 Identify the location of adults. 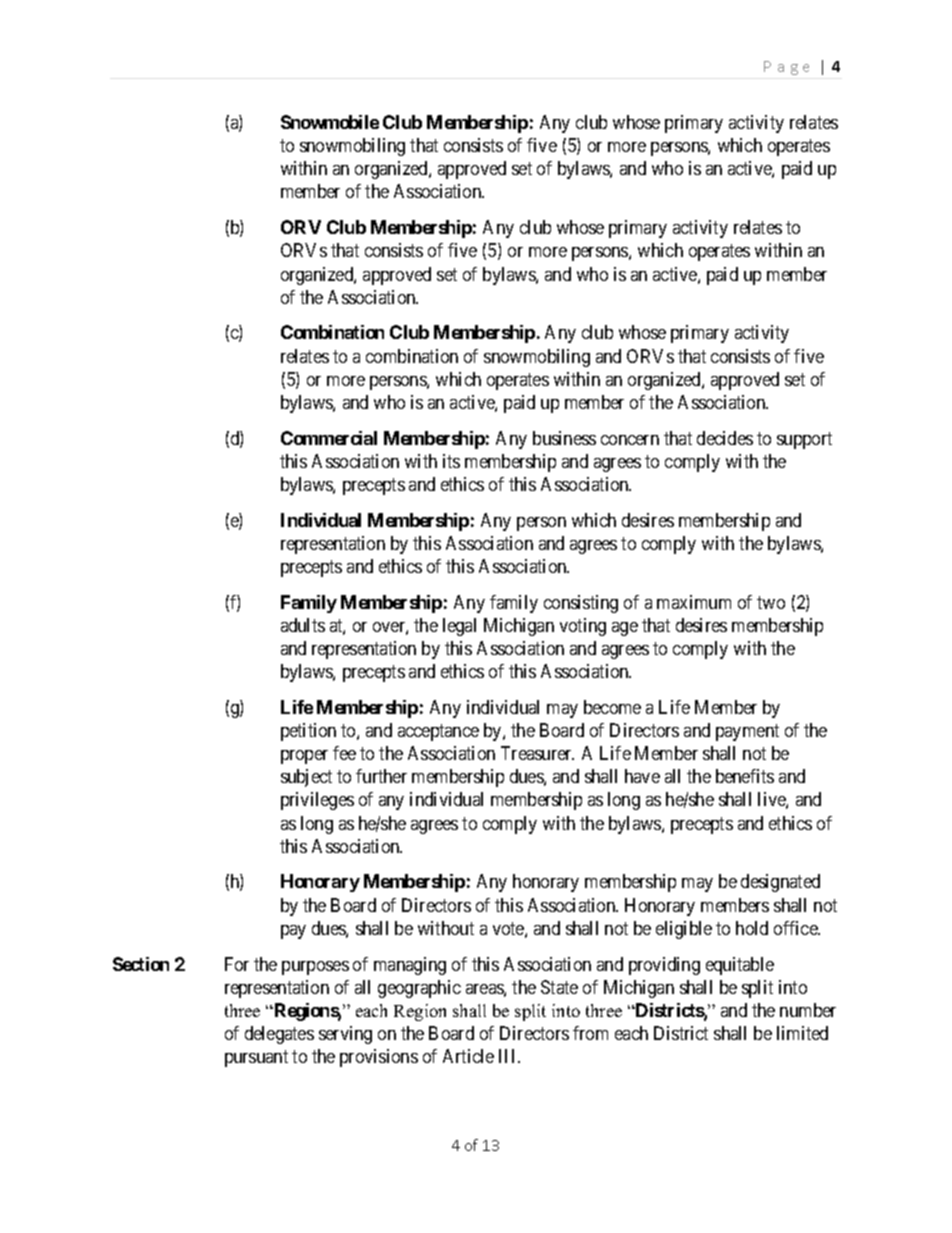
(303, 625).
